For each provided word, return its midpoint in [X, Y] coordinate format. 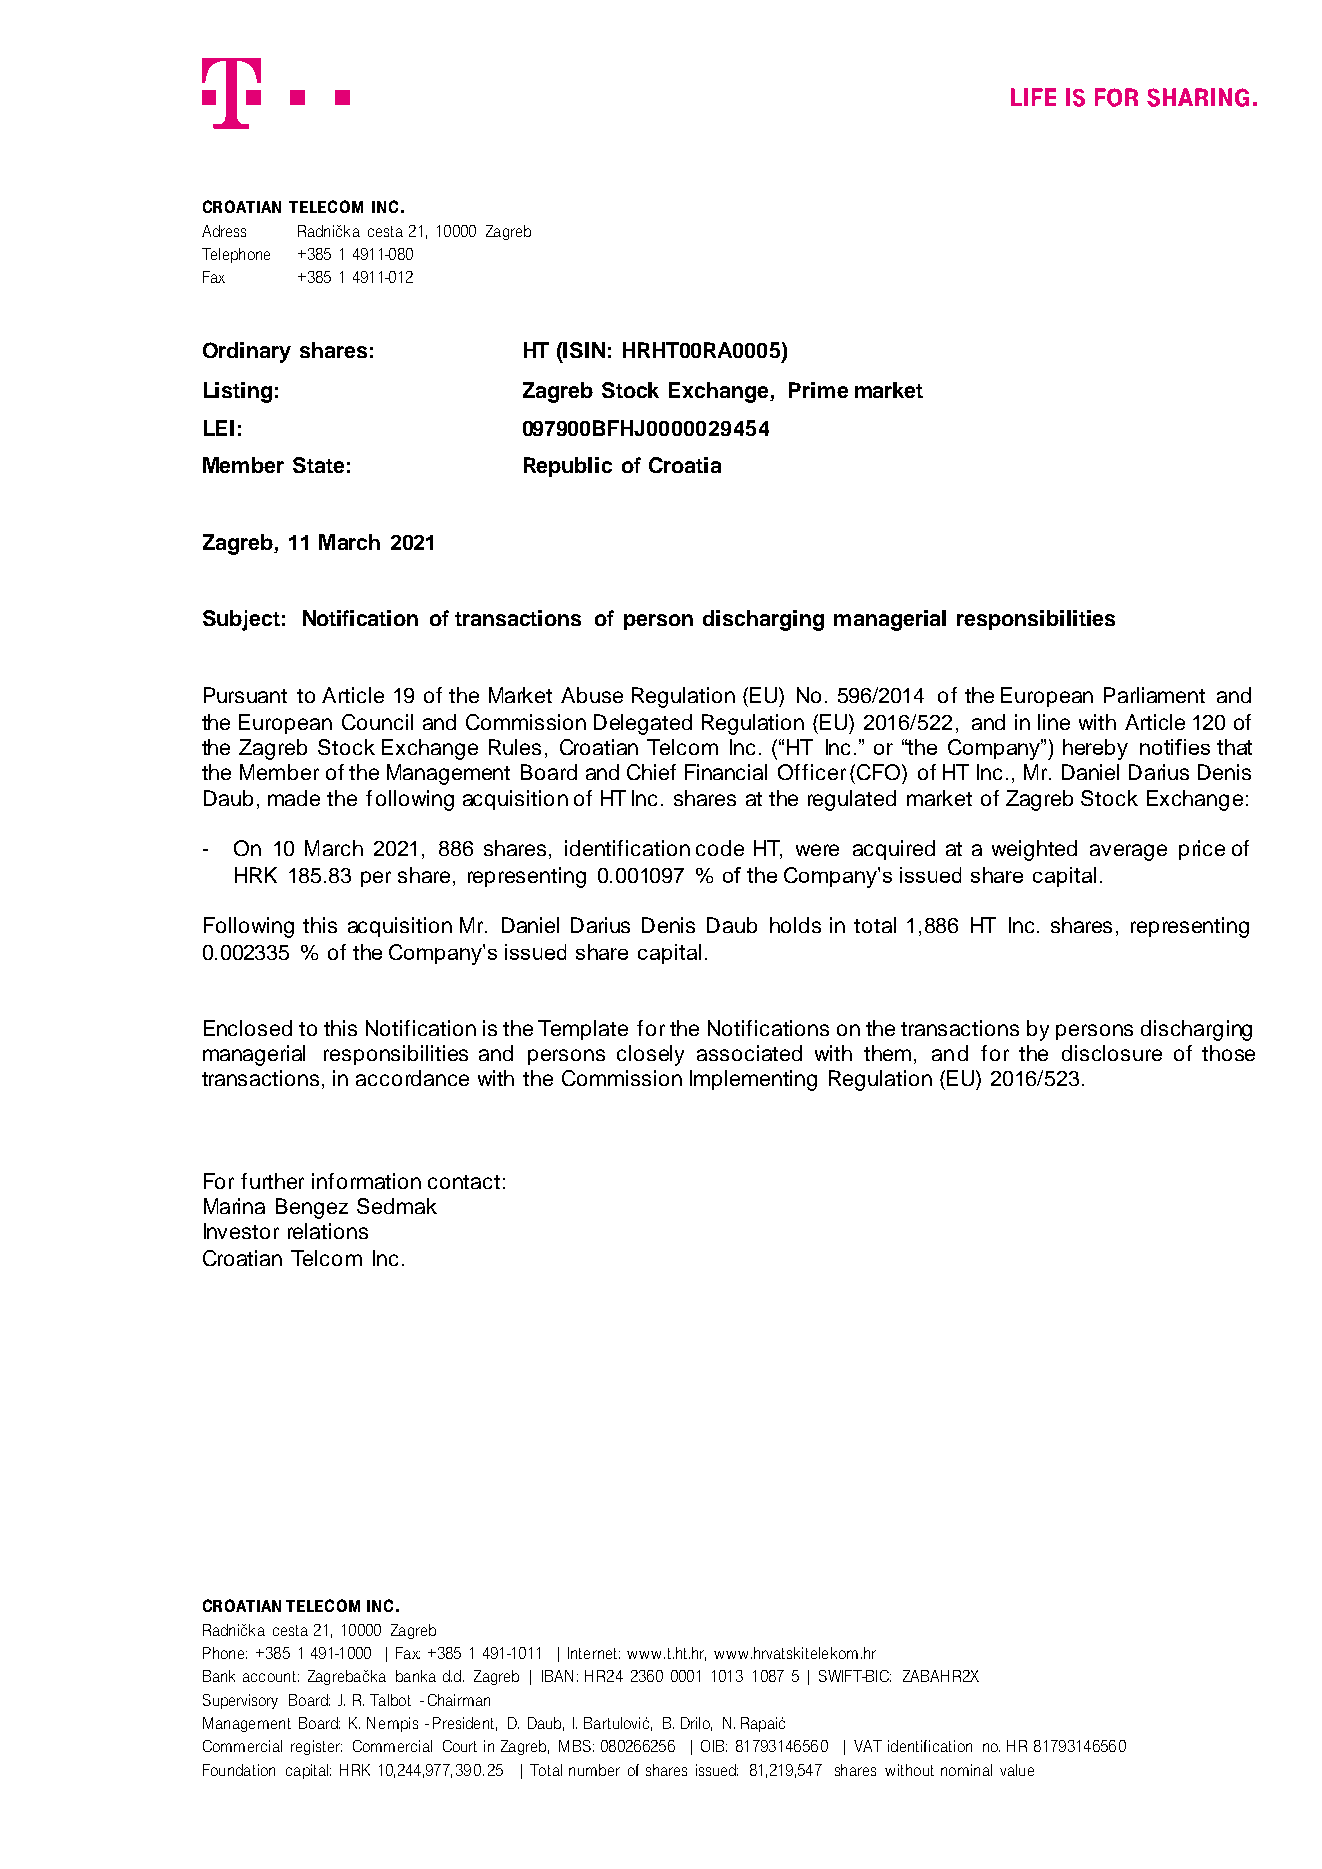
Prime [818, 390]
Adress [224, 231]
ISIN [583, 350]
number [594, 1770]
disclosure [1112, 1053]
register [316, 1747]
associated [749, 1053]
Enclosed [248, 1028]
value [1017, 1770]
